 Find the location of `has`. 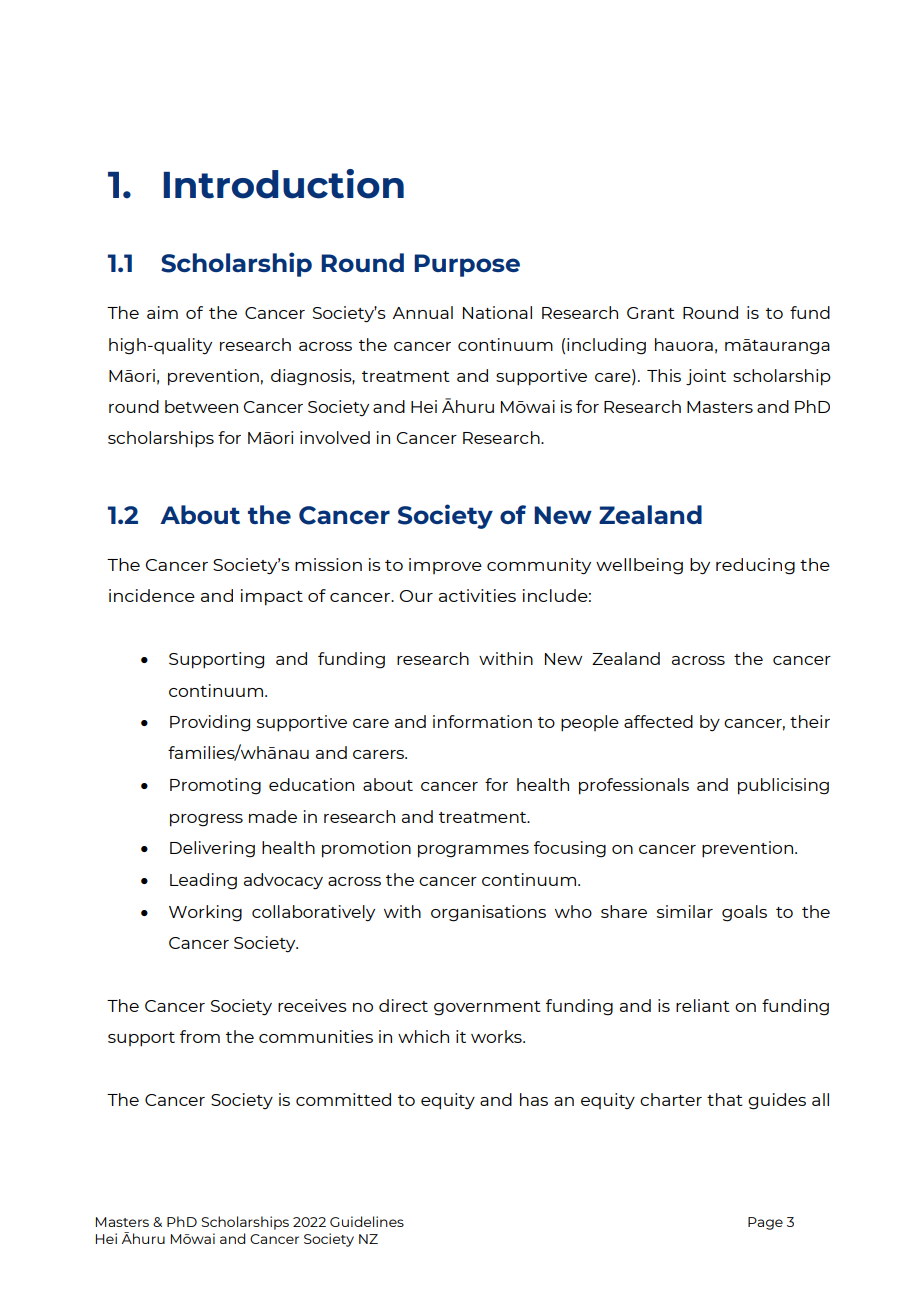

has is located at coordinates (534, 1099).
